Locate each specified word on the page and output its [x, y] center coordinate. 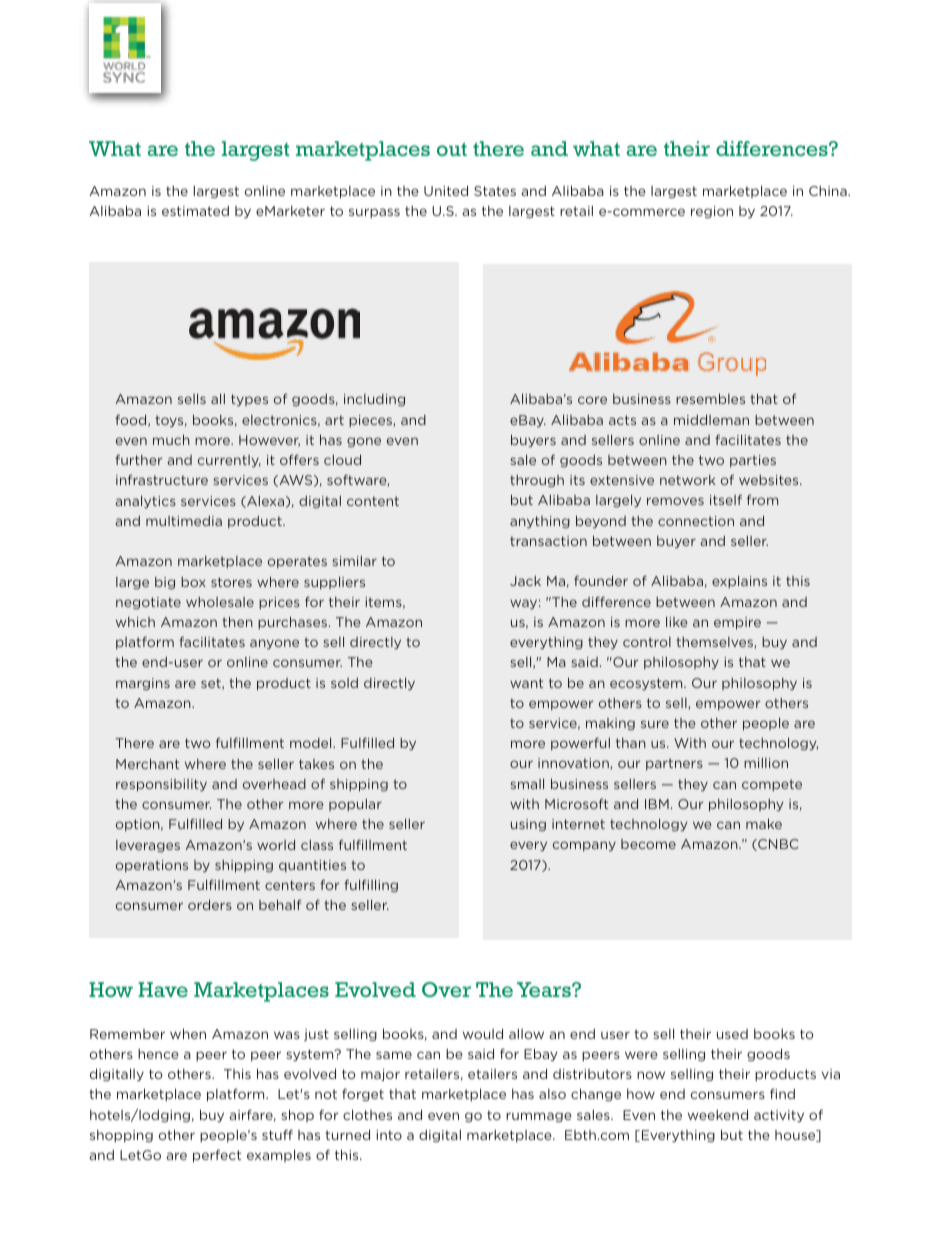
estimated [195, 211]
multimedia [184, 521]
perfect [217, 1156]
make [764, 824]
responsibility [161, 785]
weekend [718, 1114]
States [495, 191]
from [762, 500]
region [712, 212]
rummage [539, 1117]
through [537, 481]
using [528, 825]
